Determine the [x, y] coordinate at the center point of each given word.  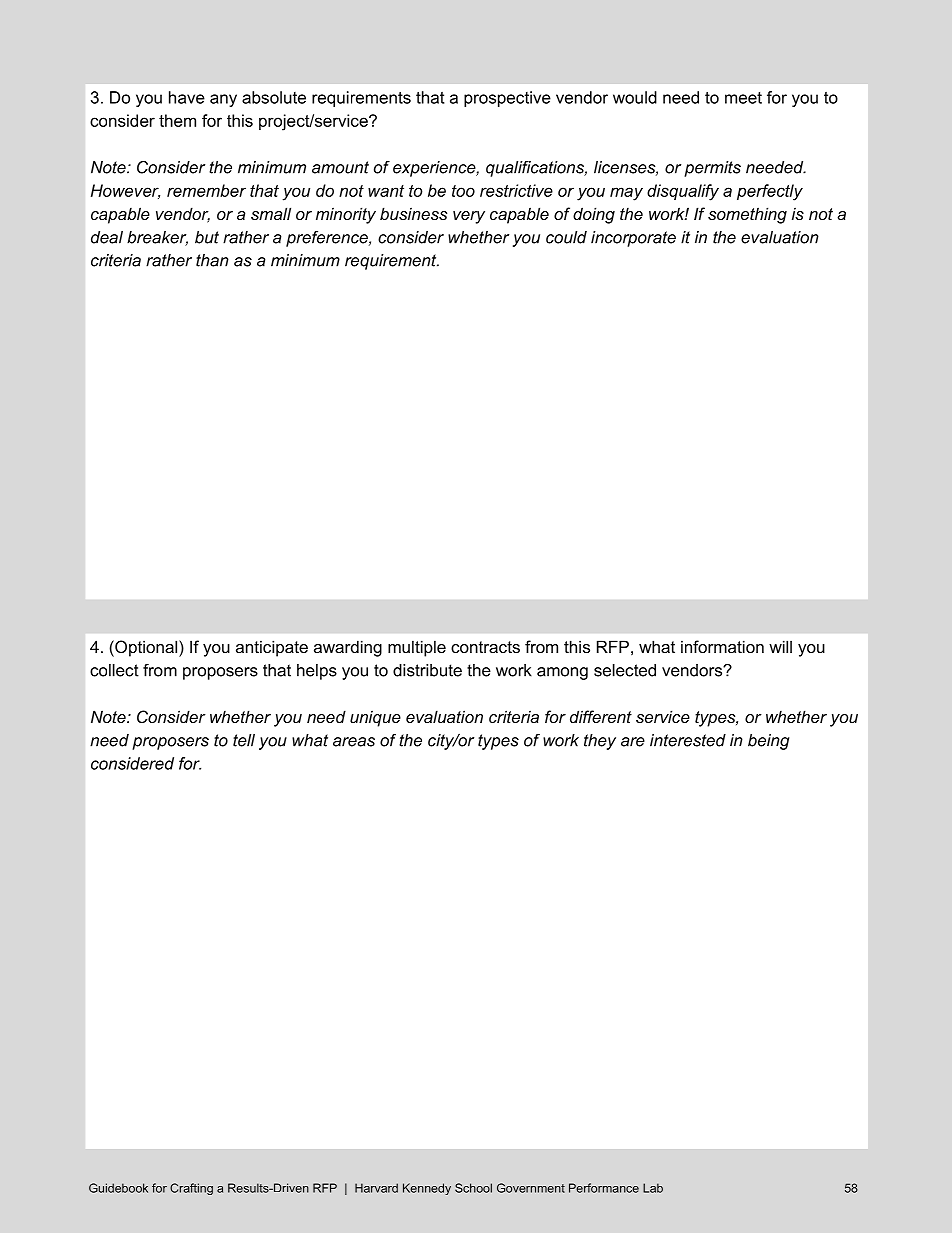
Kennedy [427, 1189]
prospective [507, 99]
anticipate [272, 648]
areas [354, 742]
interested [688, 740]
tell [244, 740]
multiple [417, 648]
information [722, 646]
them [177, 120]
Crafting [191, 1189]
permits [712, 169]
